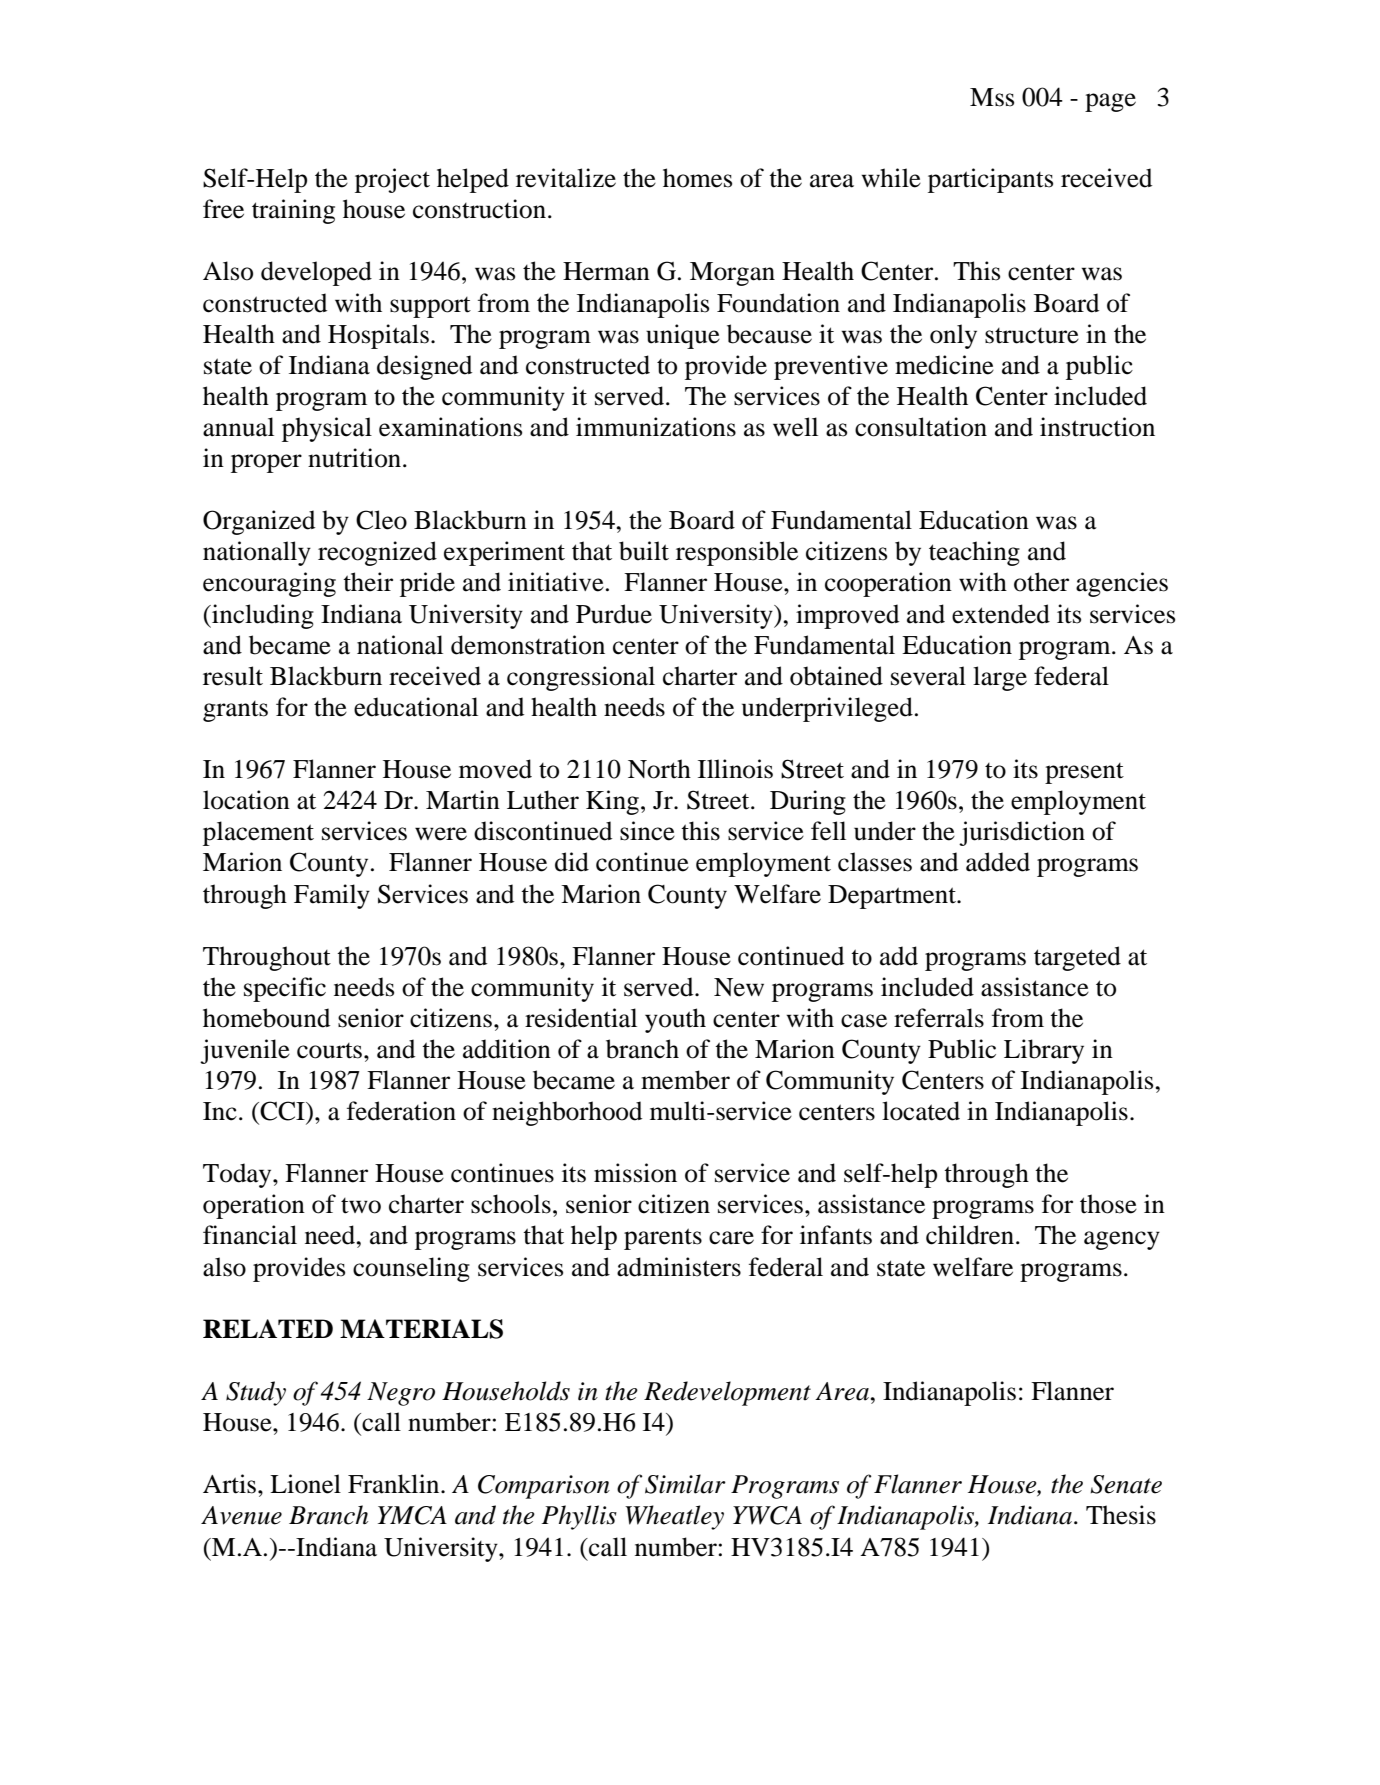  I want to click on Lionel, so click(305, 1484).
